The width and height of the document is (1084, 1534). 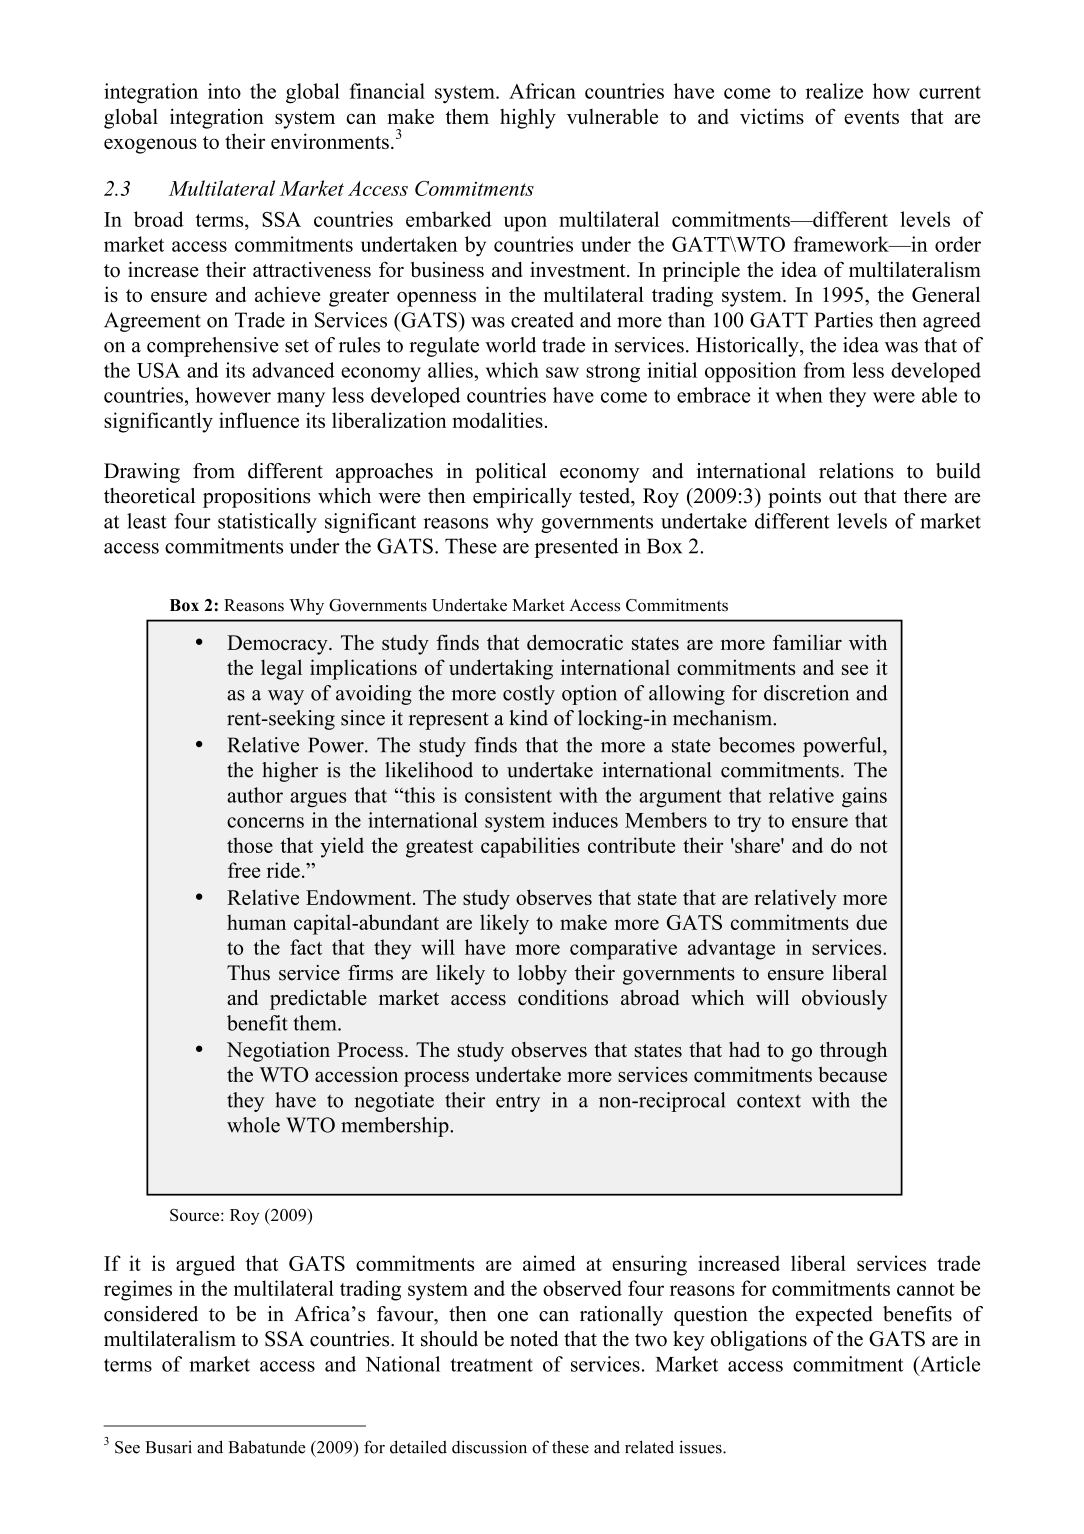 I want to click on whole, so click(x=253, y=1125).
